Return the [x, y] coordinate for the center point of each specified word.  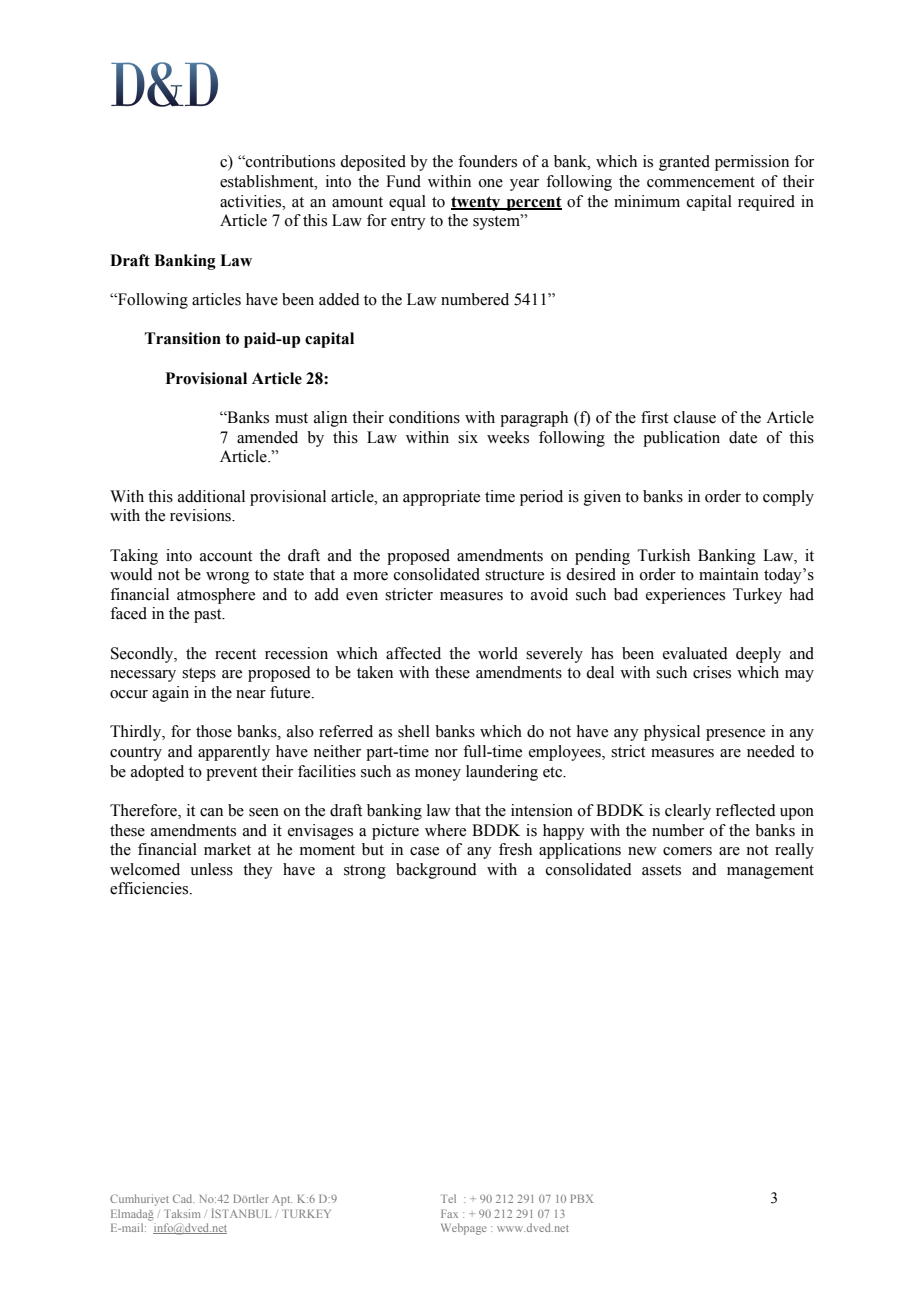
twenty [477, 203]
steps [199, 675]
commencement [701, 182]
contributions [289, 161]
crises [712, 672]
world [498, 653]
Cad [183, 1198]
